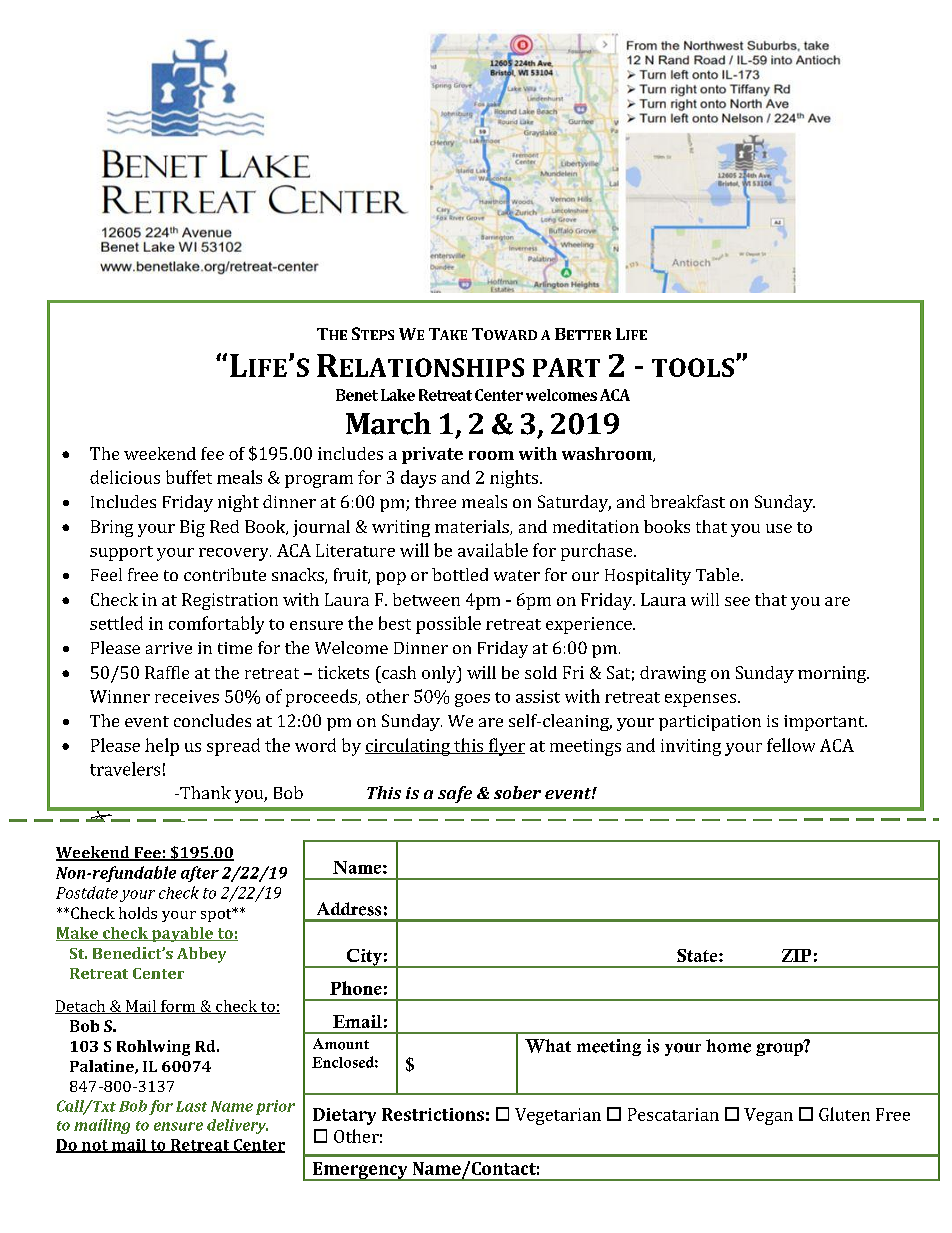  Describe the element at coordinates (189, 477) in the image. I see `buffet` at that location.
